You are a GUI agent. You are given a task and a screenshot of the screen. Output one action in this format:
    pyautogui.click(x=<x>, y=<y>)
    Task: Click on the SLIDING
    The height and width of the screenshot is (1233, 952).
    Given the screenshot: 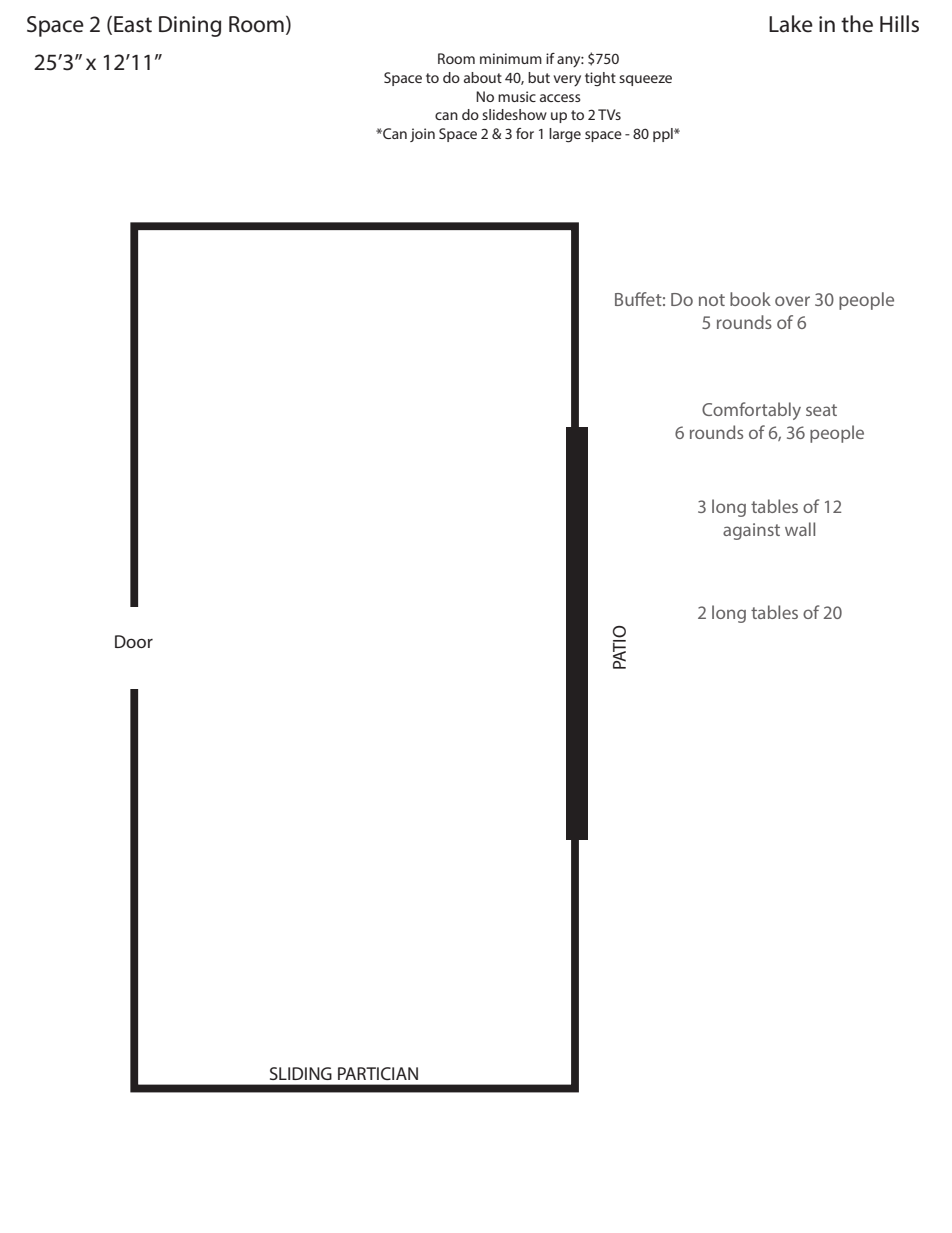 What is the action you would take?
    pyautogui.click(x=301, y=1073)
